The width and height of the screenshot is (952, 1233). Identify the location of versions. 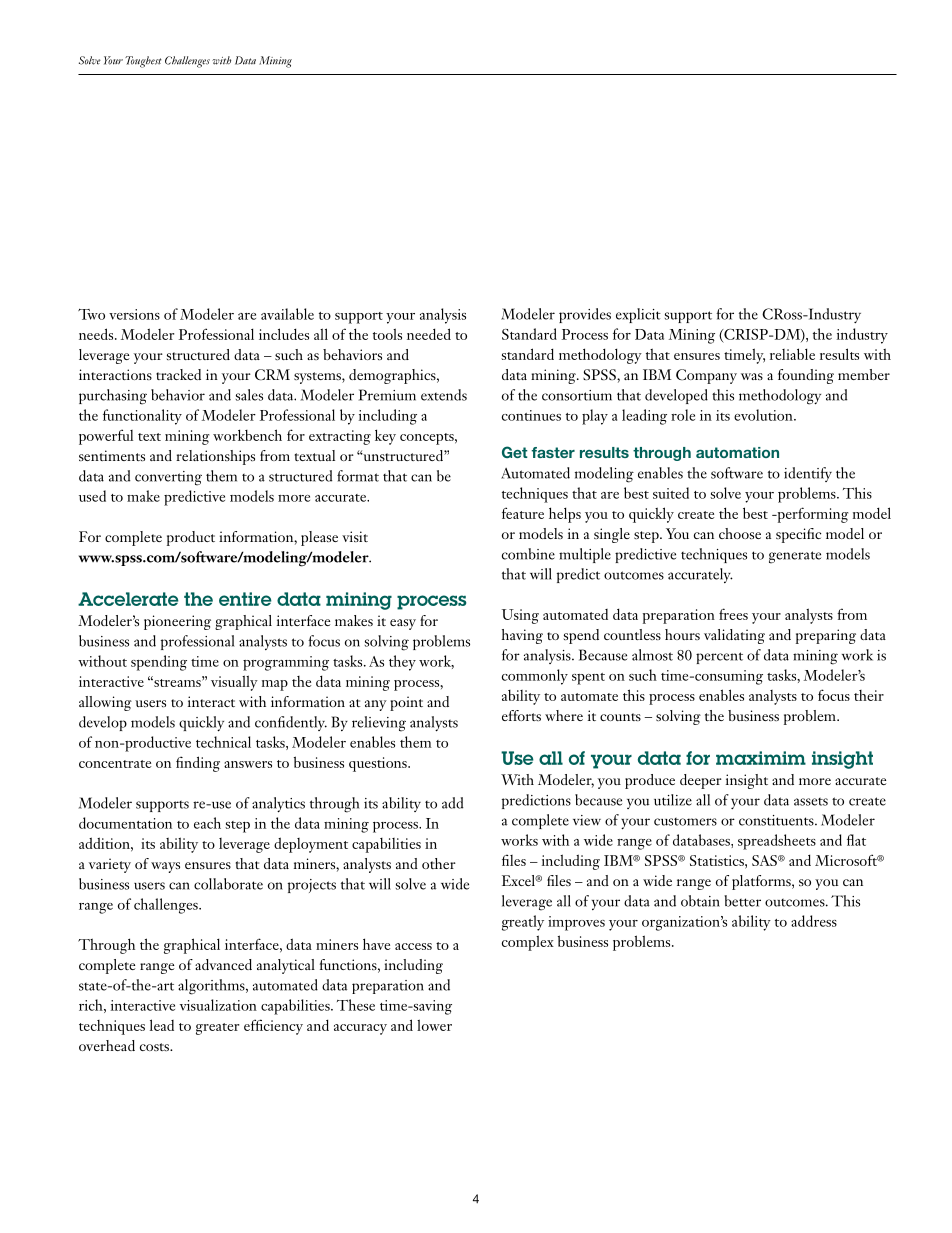
(134, 314).
